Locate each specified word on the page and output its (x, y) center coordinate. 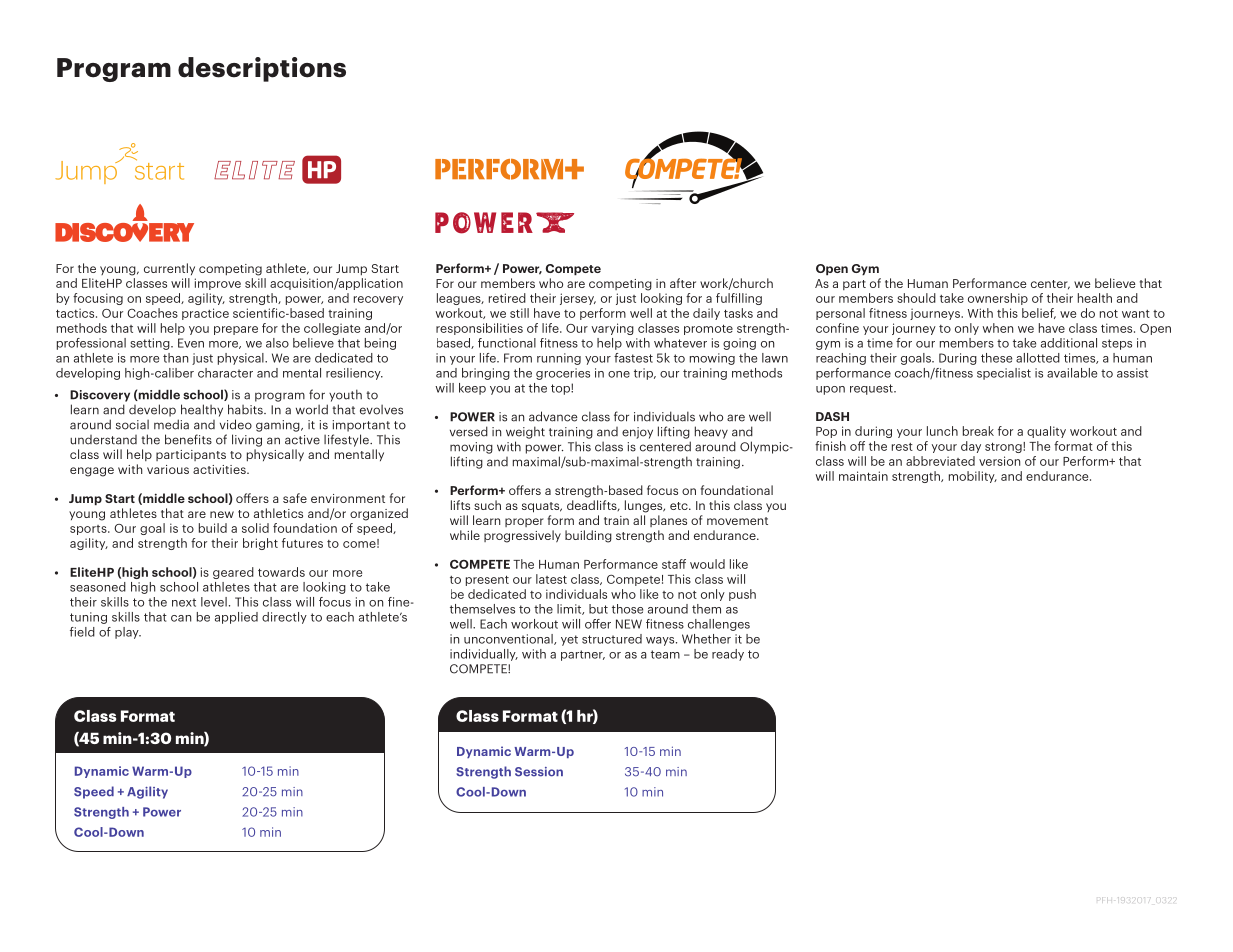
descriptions (262, 69)
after (683, 283)
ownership (998, 299)
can (181, 618)
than (175, 358)
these (996, 358)
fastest (633, 358)
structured (612, 639)
